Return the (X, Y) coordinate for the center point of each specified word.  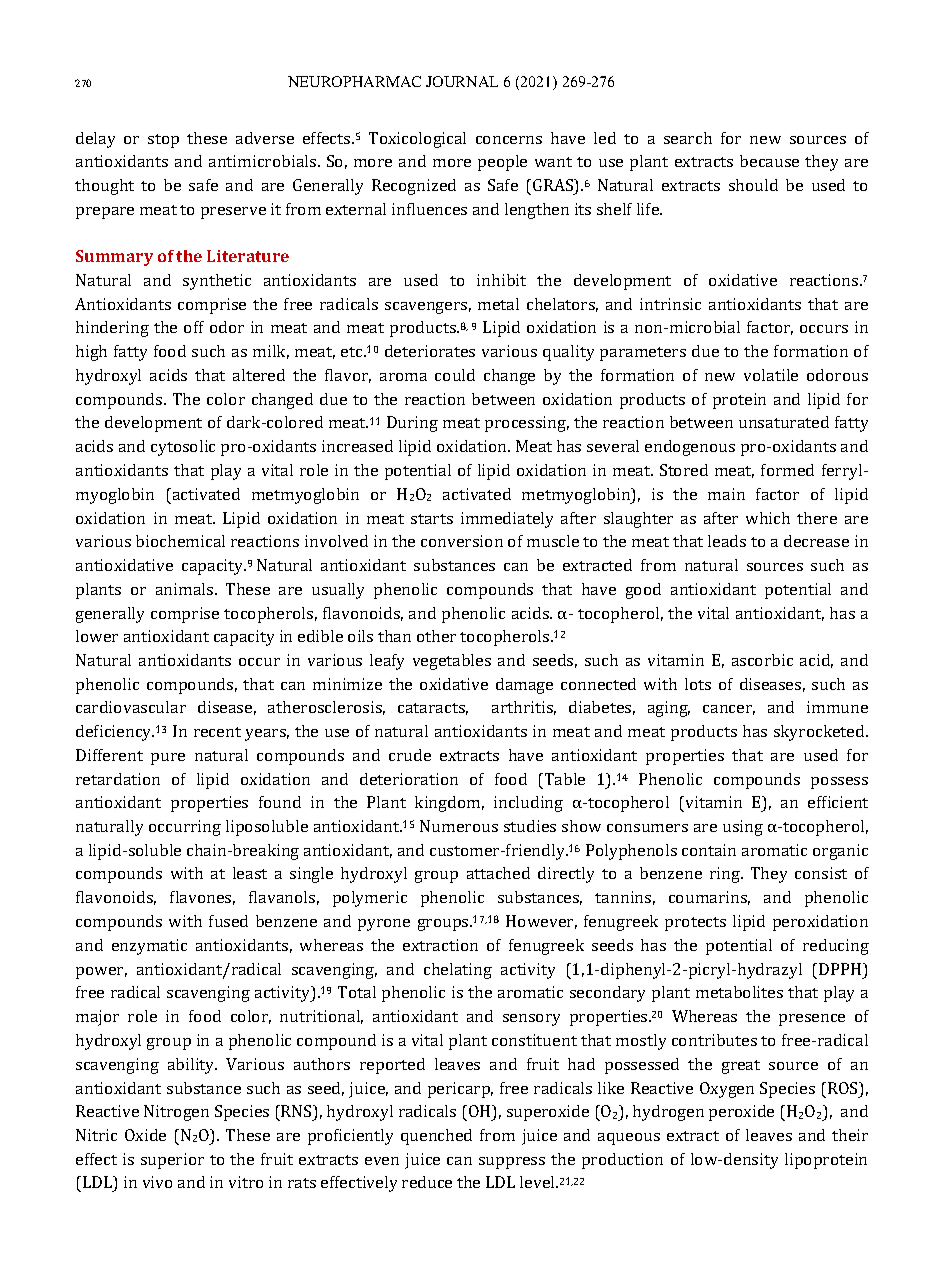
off (194, 327)
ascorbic (762, 660)
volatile (771, 375)
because (769, 161)
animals (186, 589)
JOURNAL (462, 81)
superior (172, 1161)
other (436, 636)
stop (163, 141)
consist (821, 873)
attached (498, 873)
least (250, 873)
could (455, 375)
